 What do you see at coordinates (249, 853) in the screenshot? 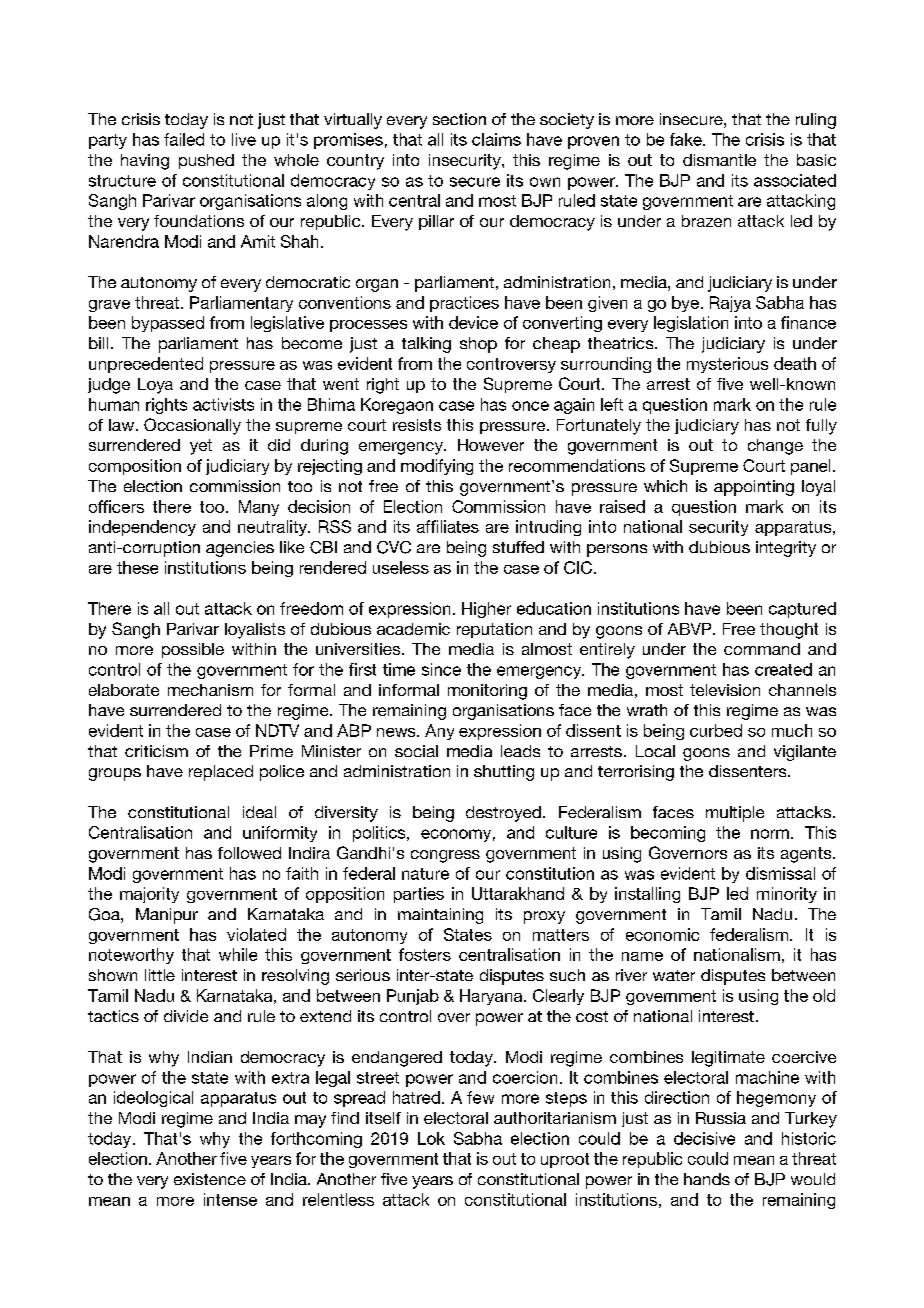
I see `followed` at bounding box center [249, 853].
